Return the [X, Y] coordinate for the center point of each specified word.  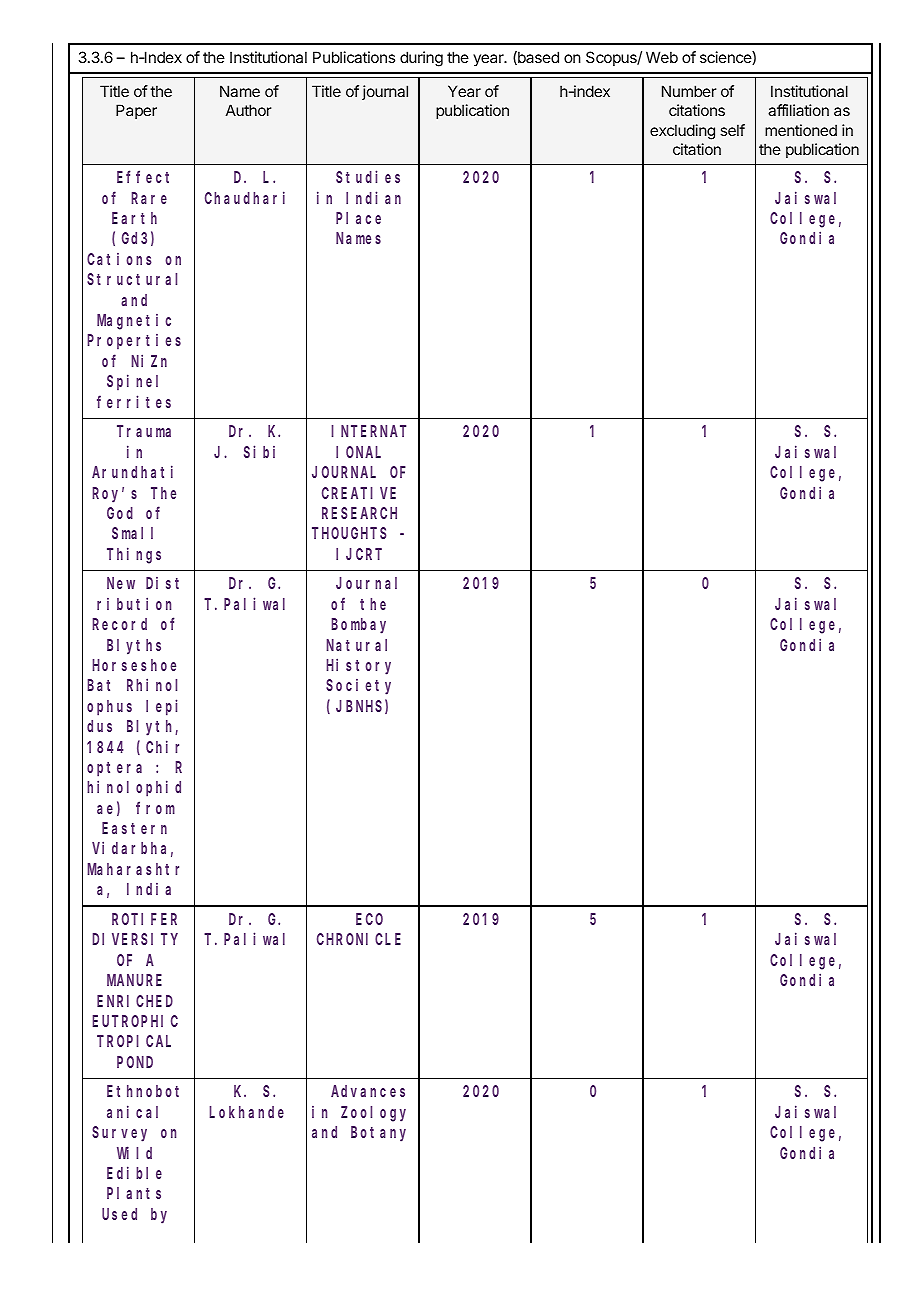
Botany [378, 1134]
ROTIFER [144, 919]
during [421, 59]
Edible [134, 1172]
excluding [682, 132]
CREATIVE [359, 493]
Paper [136, 111]
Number [689, 91]
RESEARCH [359, 513]
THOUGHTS [349, 533]
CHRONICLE [359, 939]
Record [119, 624]
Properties [134, 341]
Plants [134, 1193]
